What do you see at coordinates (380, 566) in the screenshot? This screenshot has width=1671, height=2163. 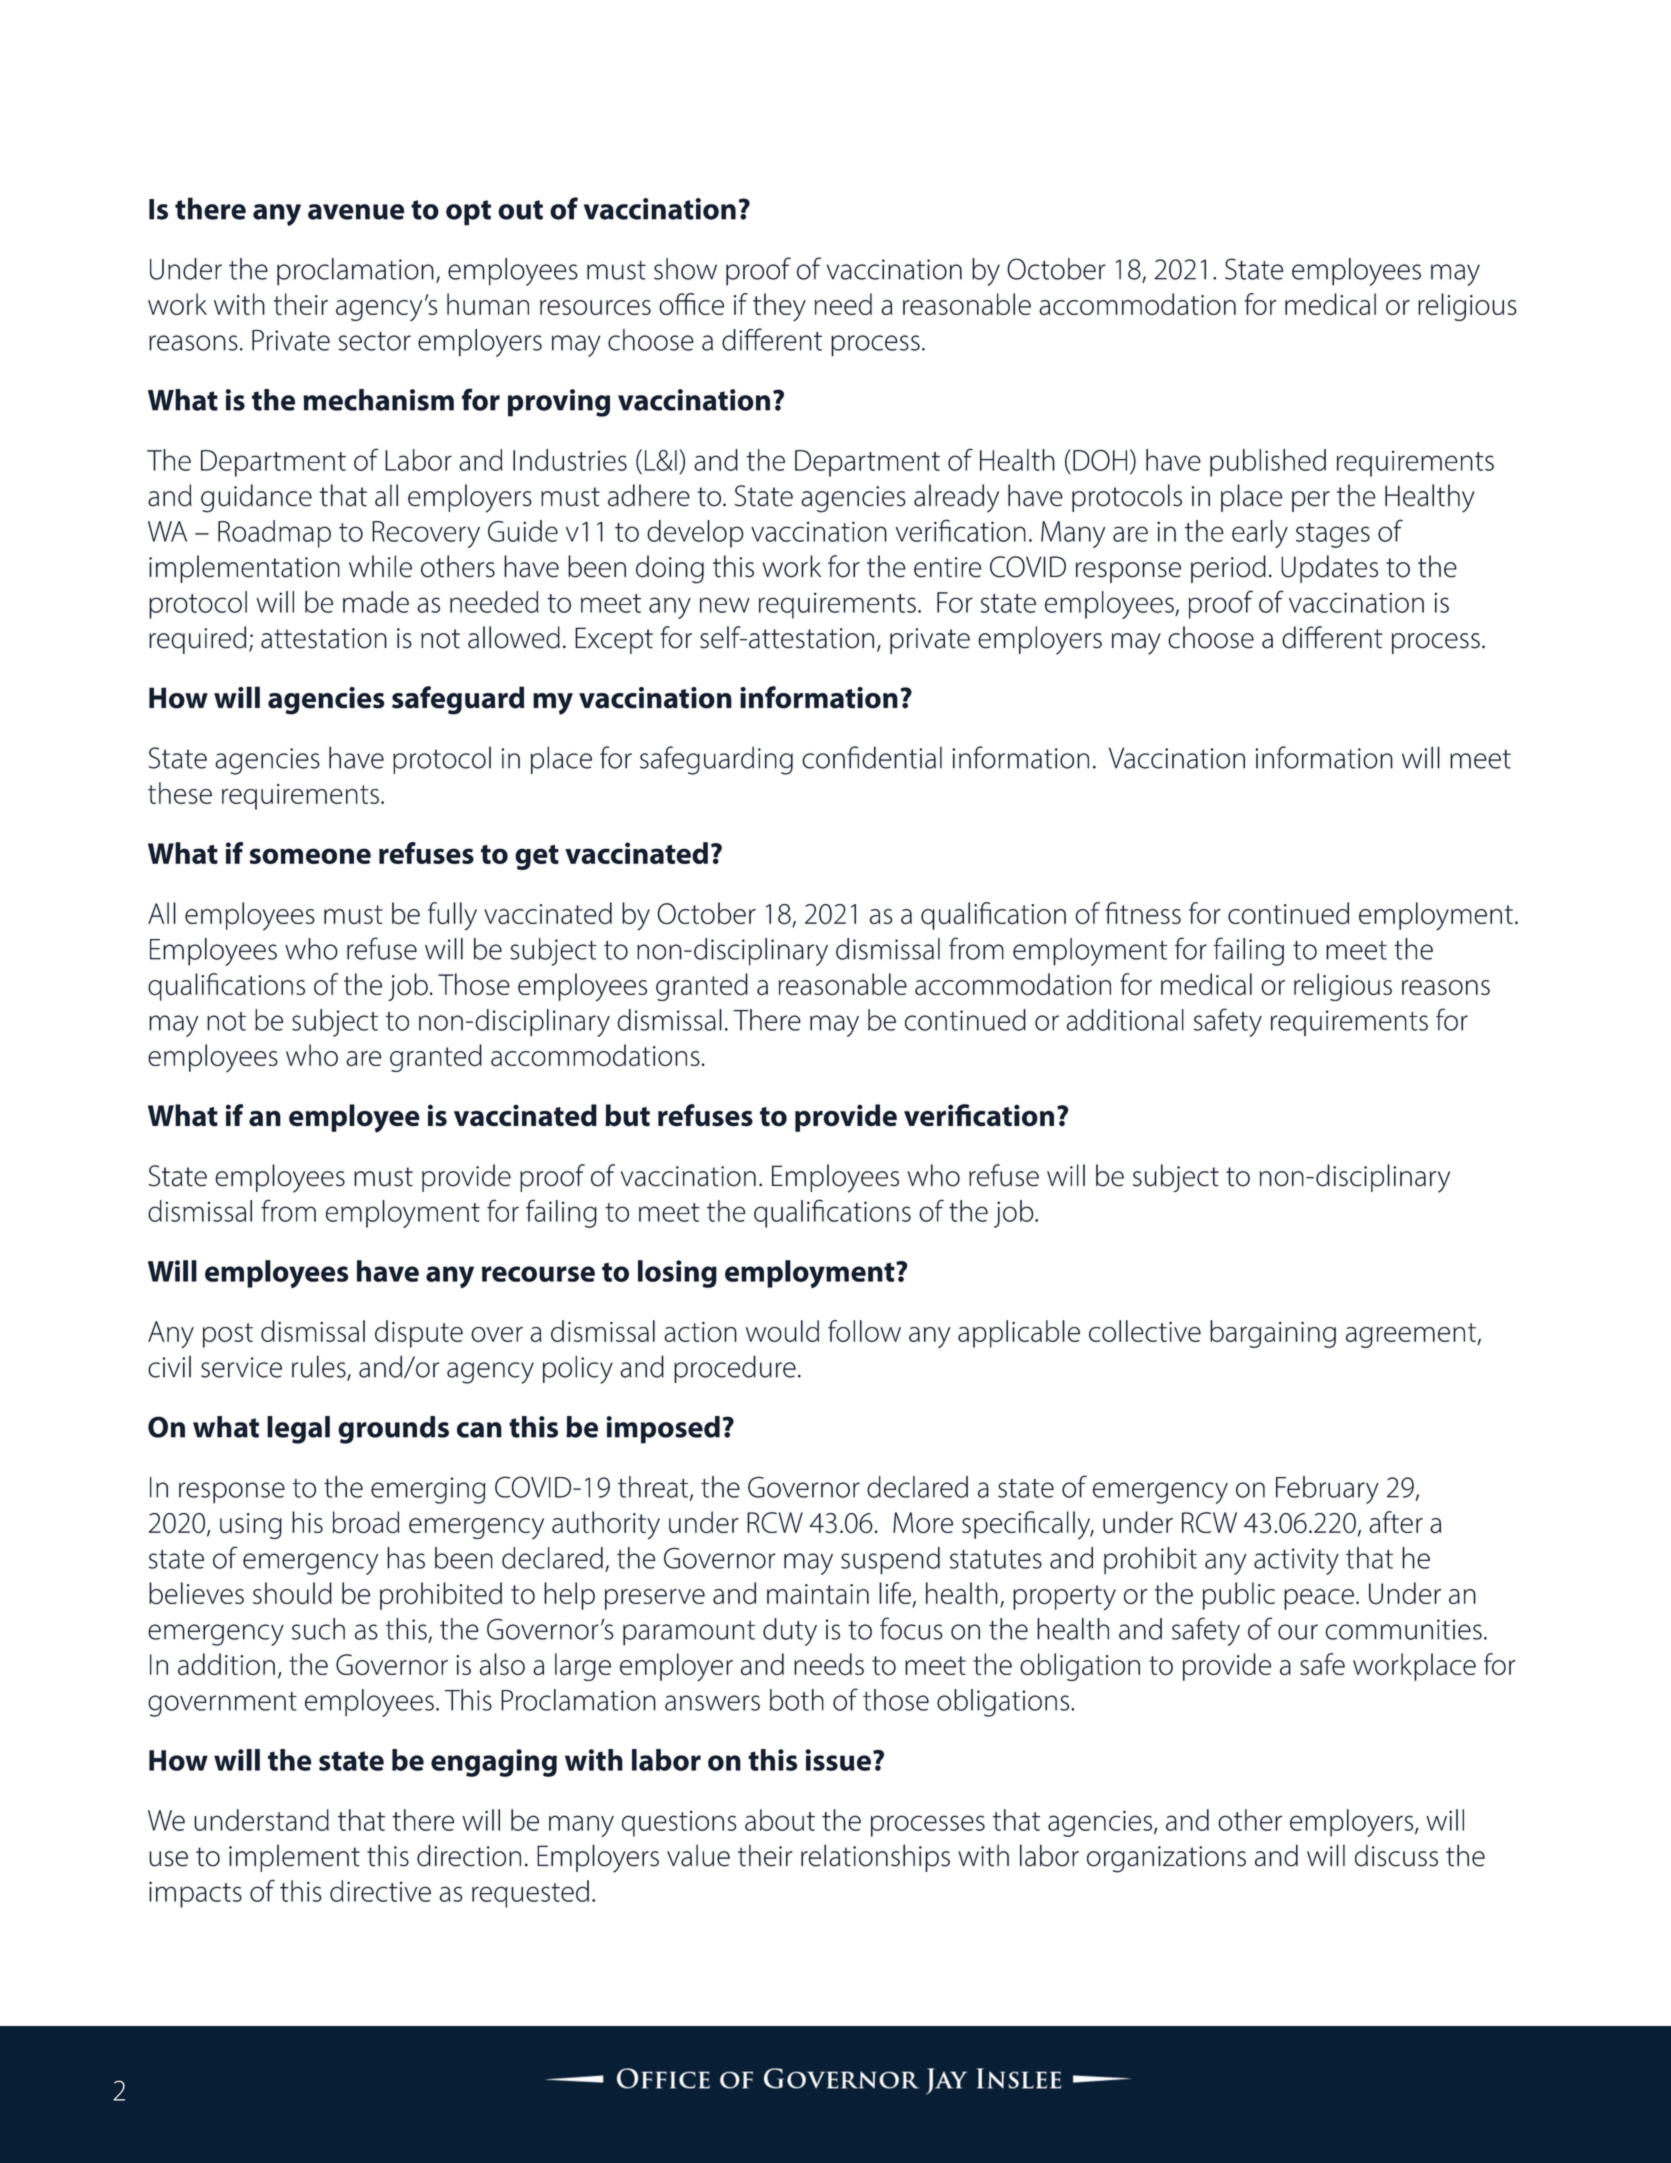 I see `while` at bounding box center [380, 566].
